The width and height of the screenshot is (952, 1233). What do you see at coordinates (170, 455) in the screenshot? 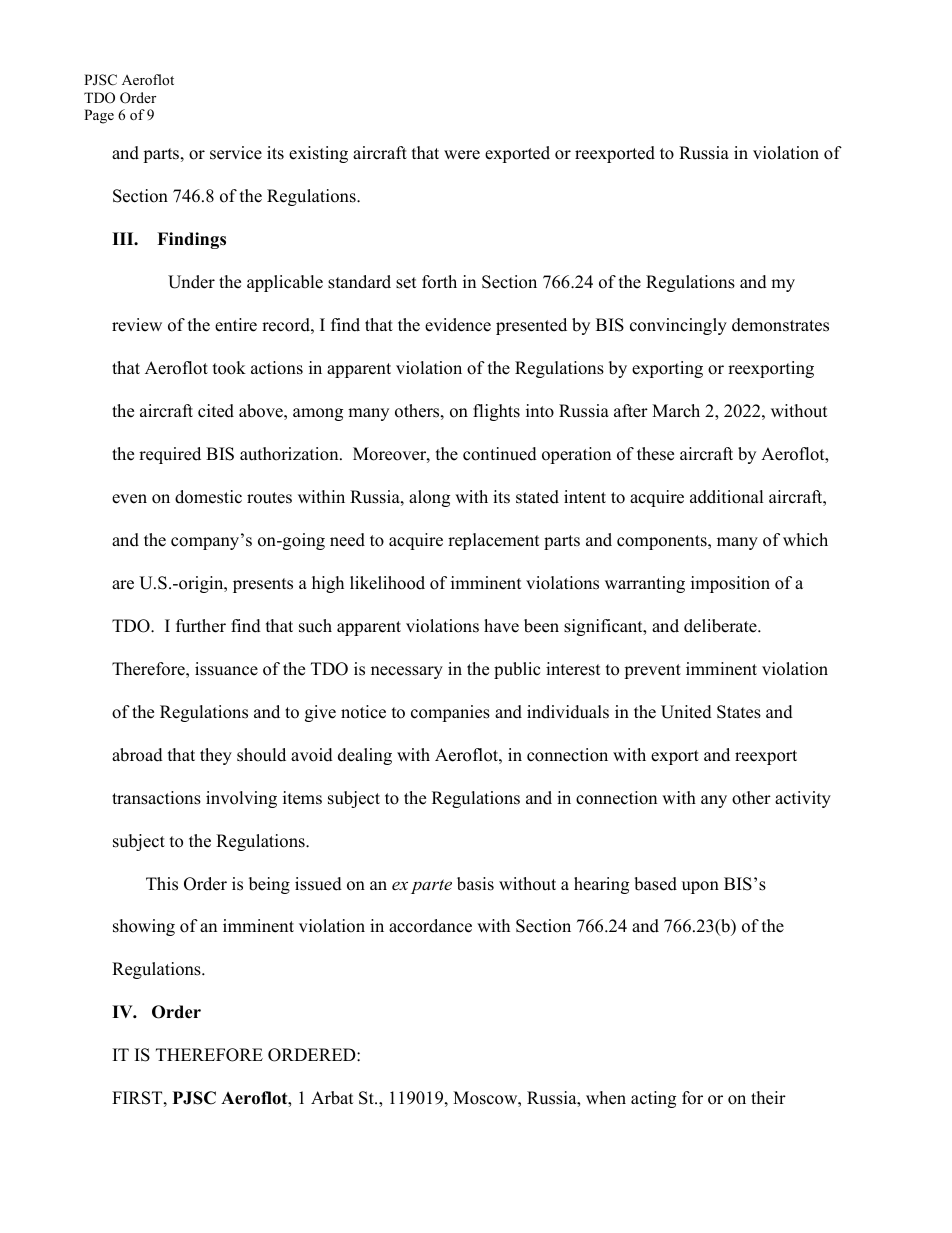
I see `required` at bounding box center [170, 455].
